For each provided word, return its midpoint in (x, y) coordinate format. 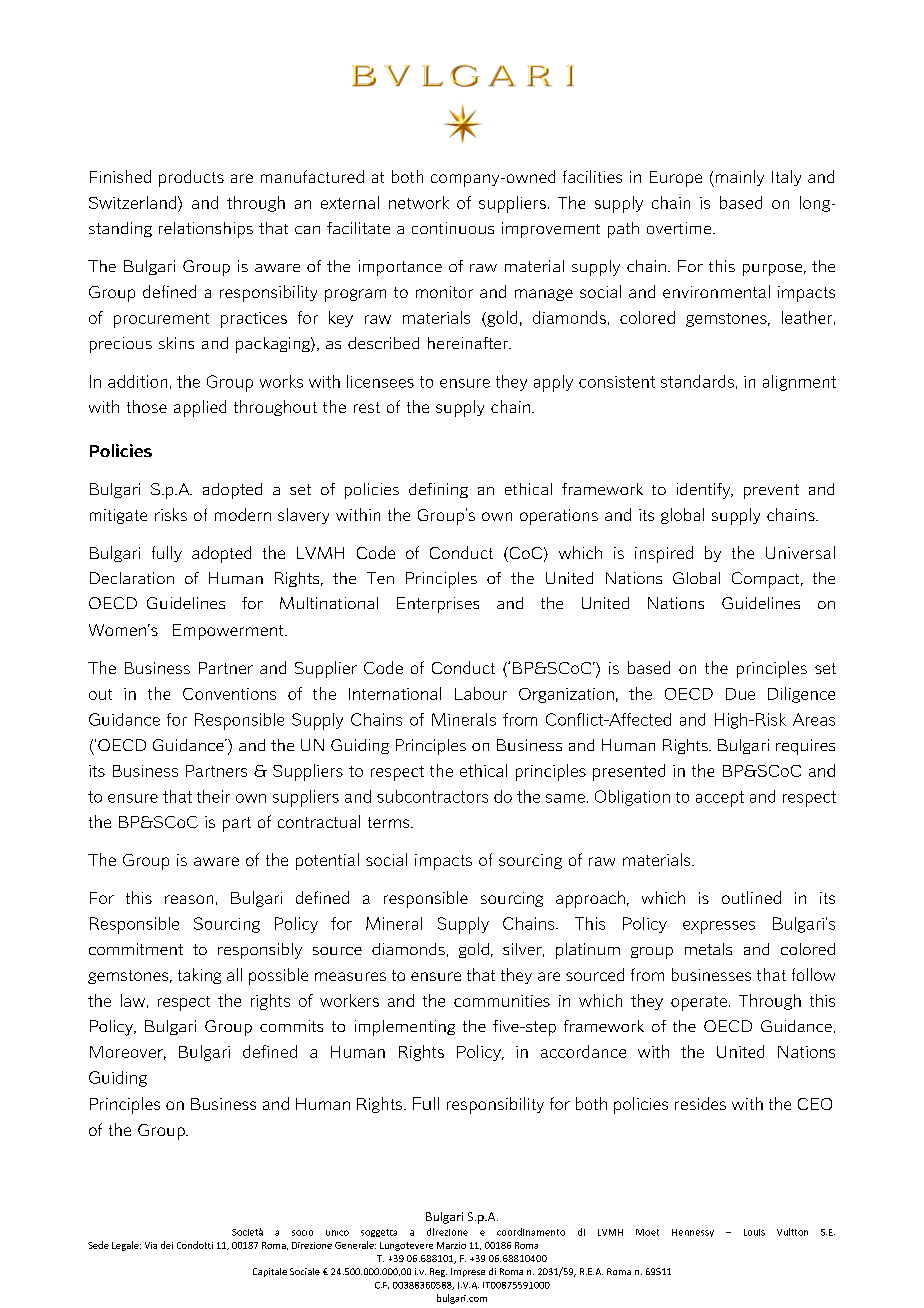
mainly (738, 178)
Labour (481, 693)
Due (740, 694)
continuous (453, 228)
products (191, 178)
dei (167, 1245)
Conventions (229, 694)
